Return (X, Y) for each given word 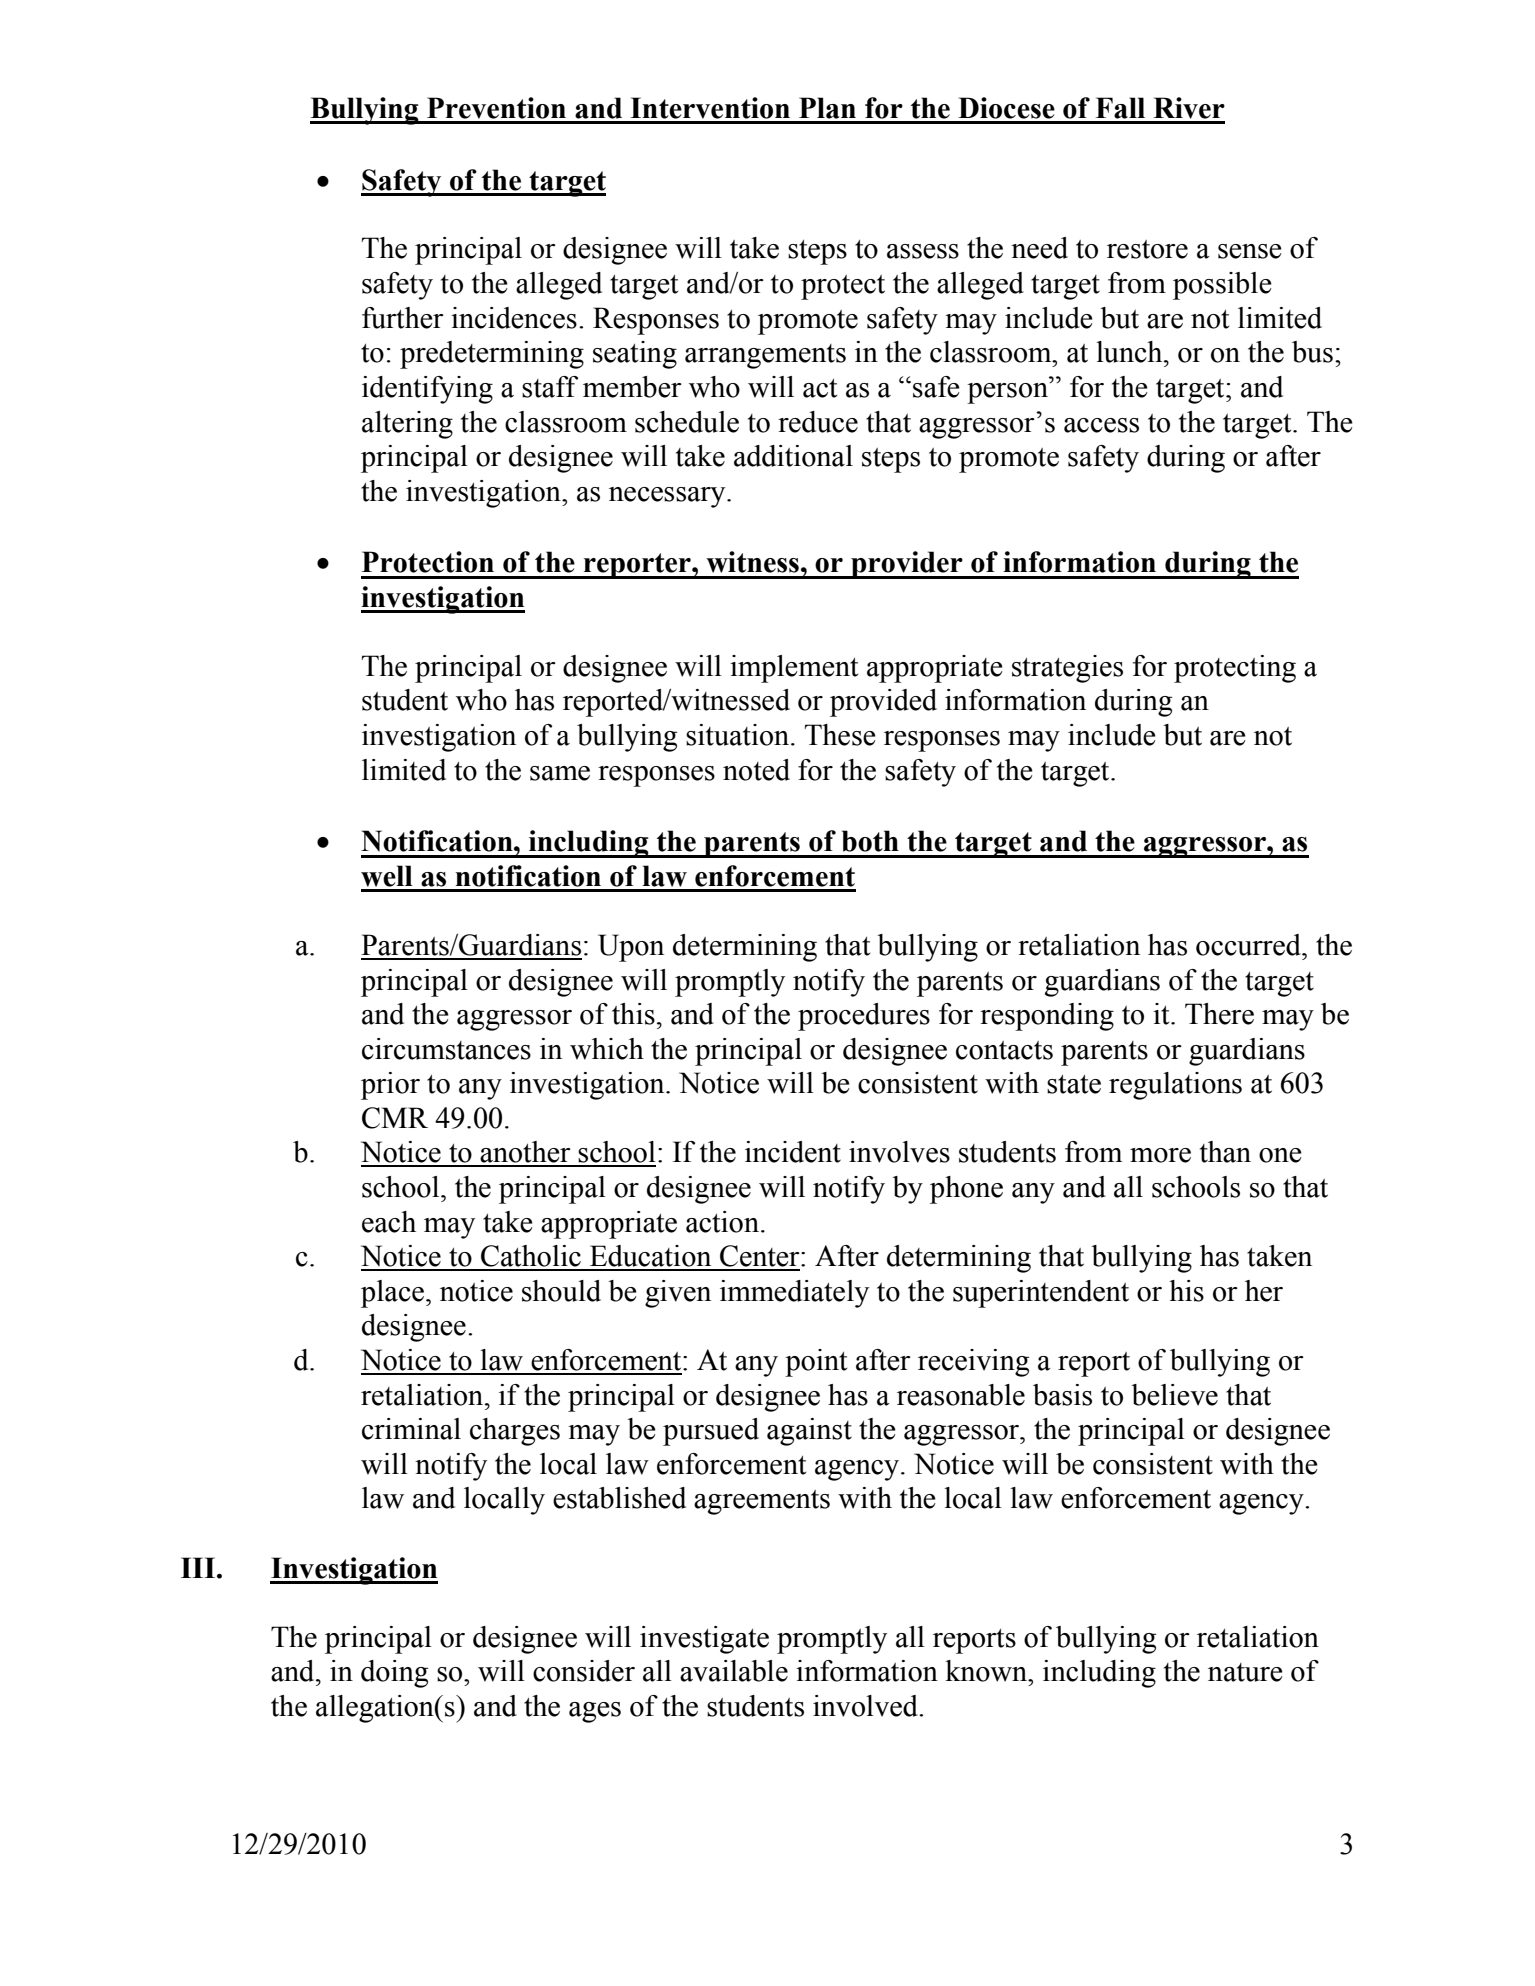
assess (923, 251)
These (840, 735)
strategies (1067, 669)
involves (899, 1152)
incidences (514, 318)
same (560, 773)
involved (866, 1706)
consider (584, 1671)
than (1225, 1152)
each (389, 1222)
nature (1245, 1672)
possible (1222, 286)
